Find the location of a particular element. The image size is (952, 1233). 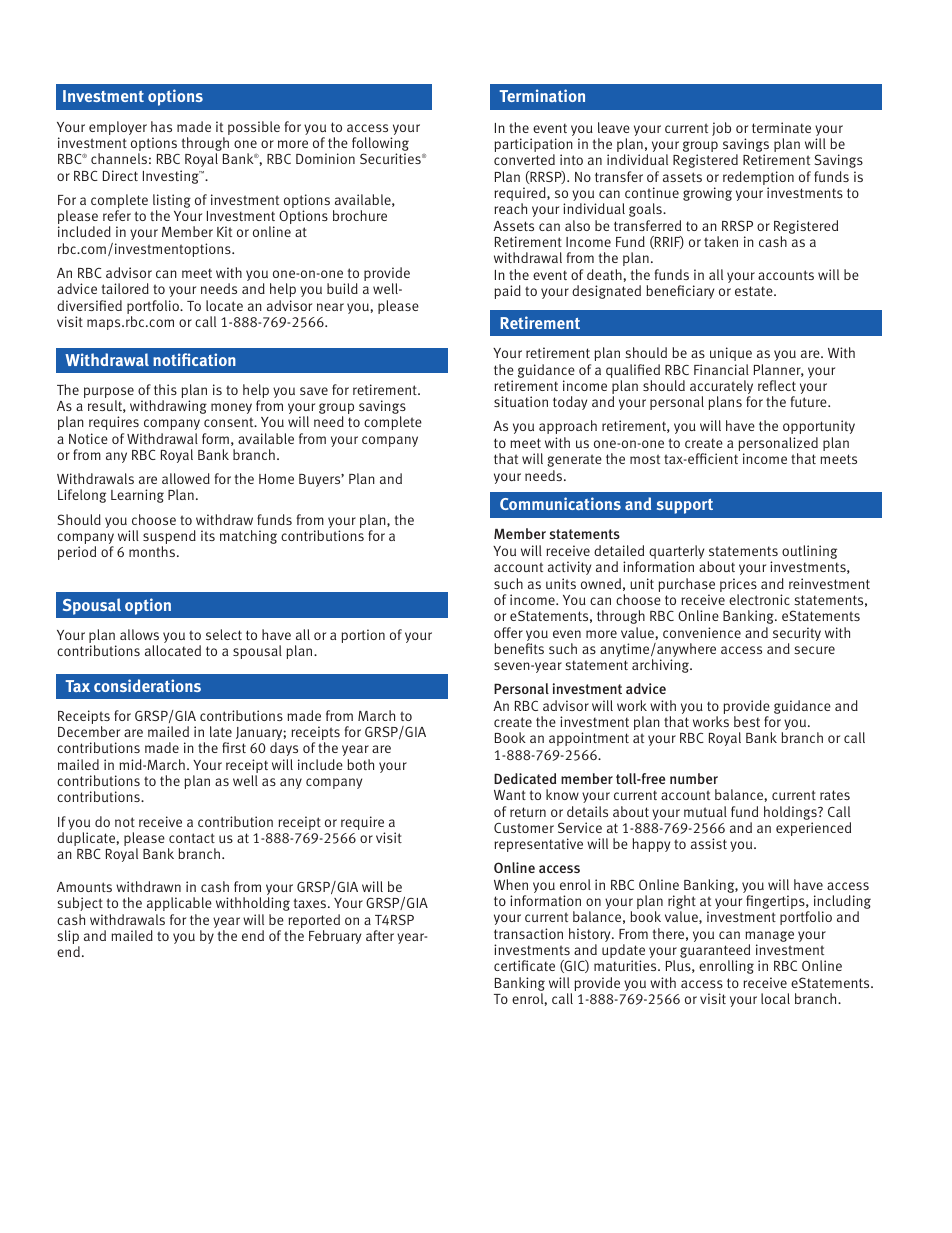

employer is located at coordinates (118, 128).
